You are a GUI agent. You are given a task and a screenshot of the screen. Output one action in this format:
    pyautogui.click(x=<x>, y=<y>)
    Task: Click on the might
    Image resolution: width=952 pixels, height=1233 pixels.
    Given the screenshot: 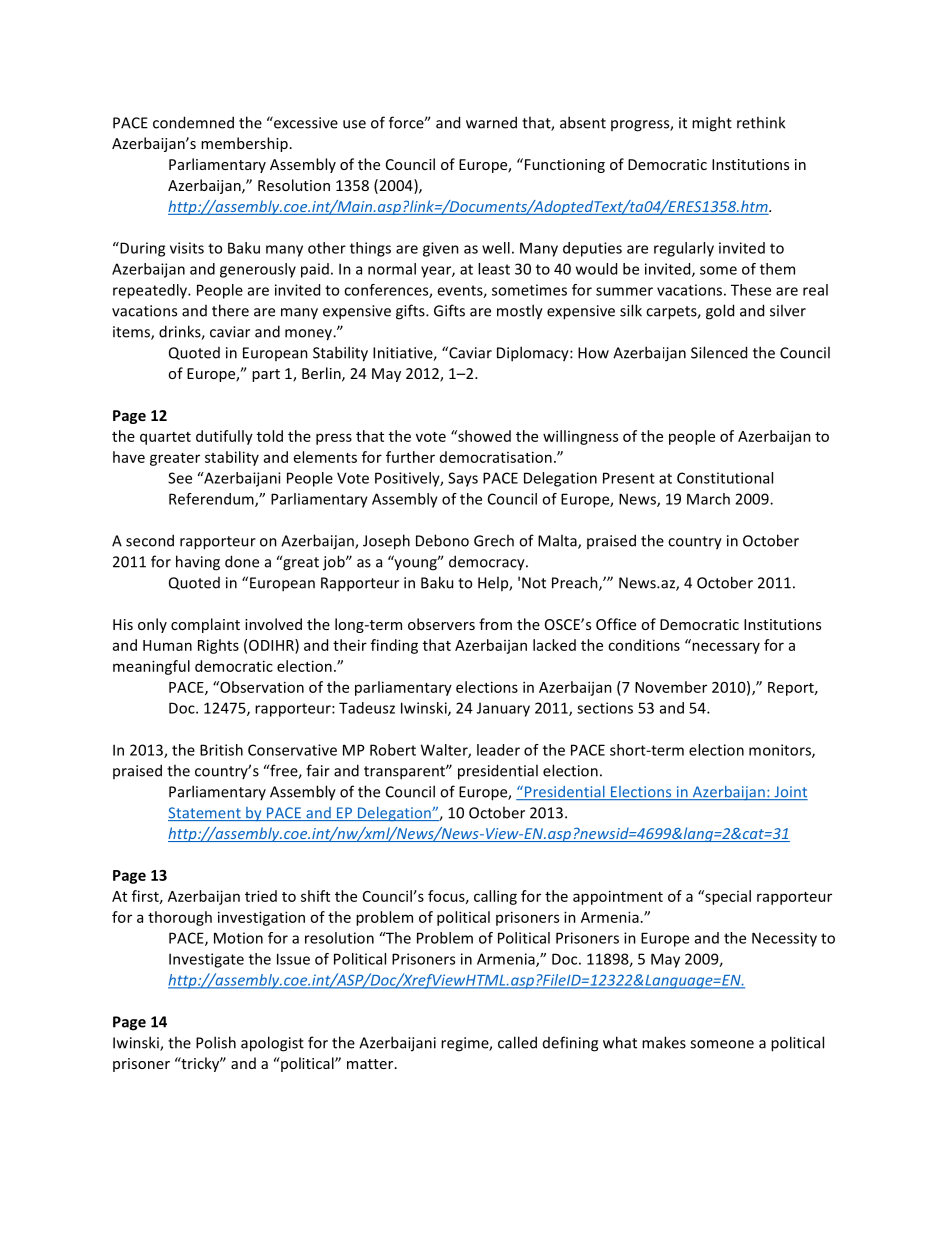 What is the action you would take?
    pyautogui.click(x=712, y=124)
